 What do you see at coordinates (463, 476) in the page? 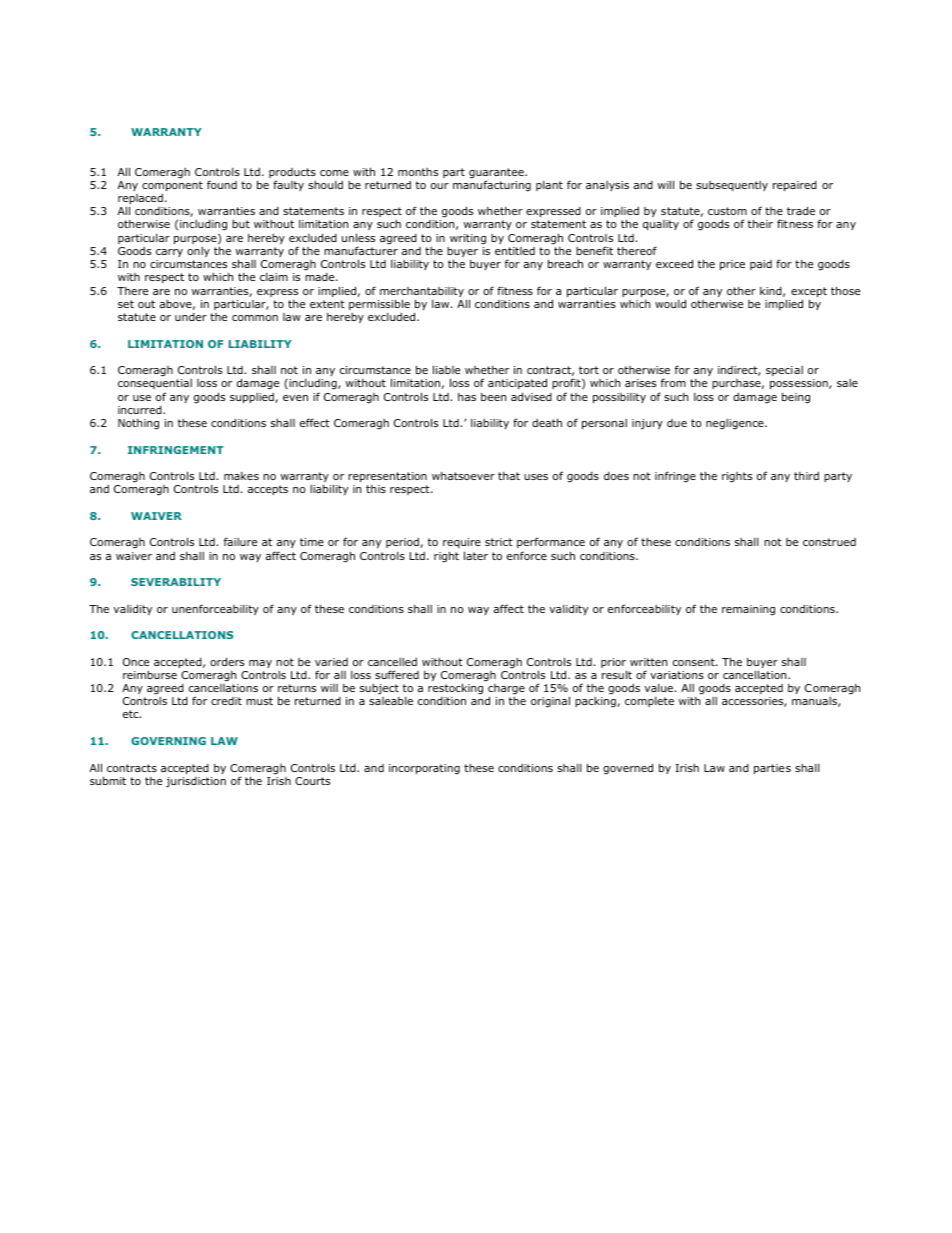
I see `whatsoever` at bounding box center [463, 476].
